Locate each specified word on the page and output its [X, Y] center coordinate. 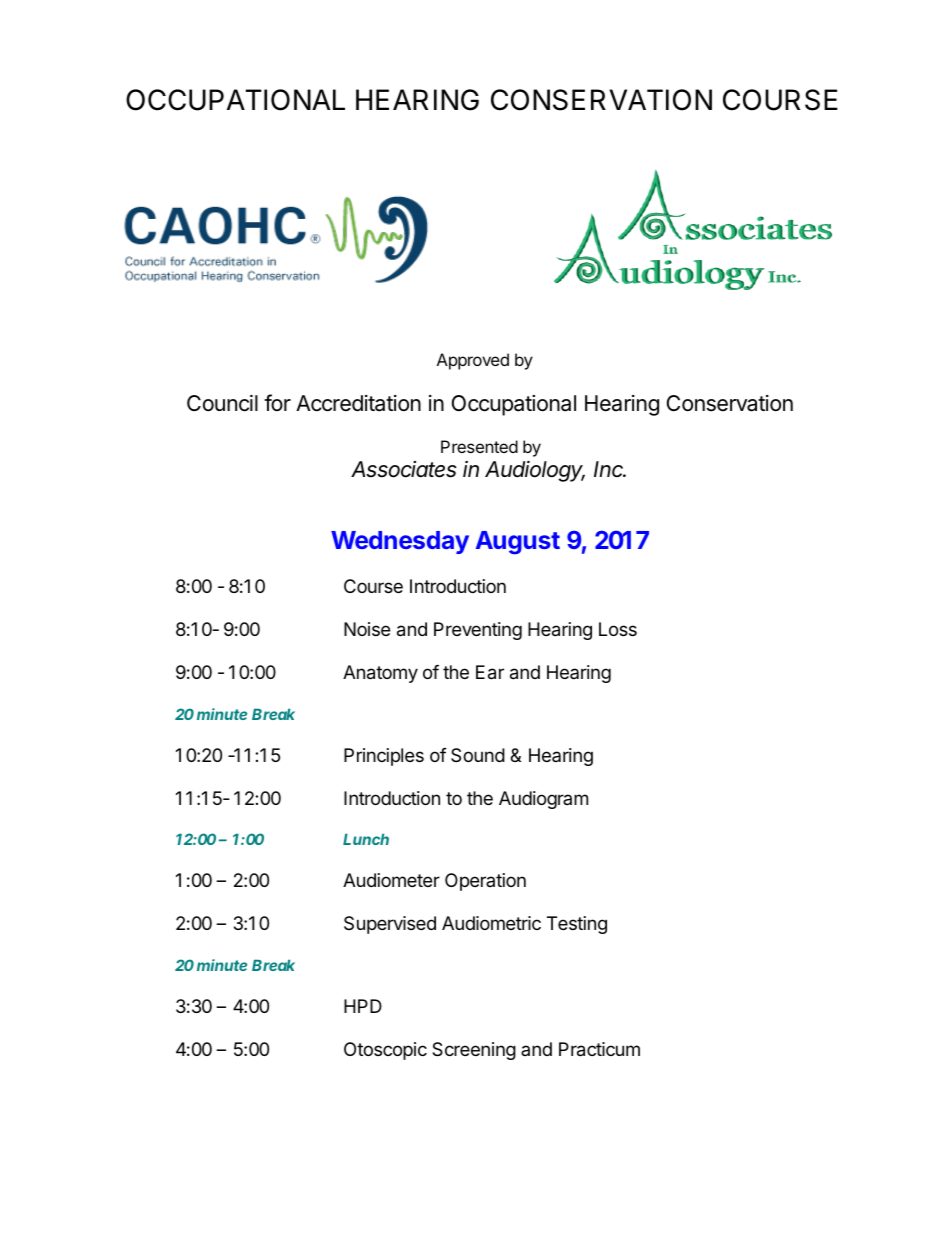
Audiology [535, 471]
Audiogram [543, 800]
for [277, 402]
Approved [473, 361]
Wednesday [400, 542]
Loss [618, 629]
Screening [474, 1051]
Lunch [366, 839]
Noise [367, 629]
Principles [384, 757]
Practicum [599, 1049]
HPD [363, 1006]
